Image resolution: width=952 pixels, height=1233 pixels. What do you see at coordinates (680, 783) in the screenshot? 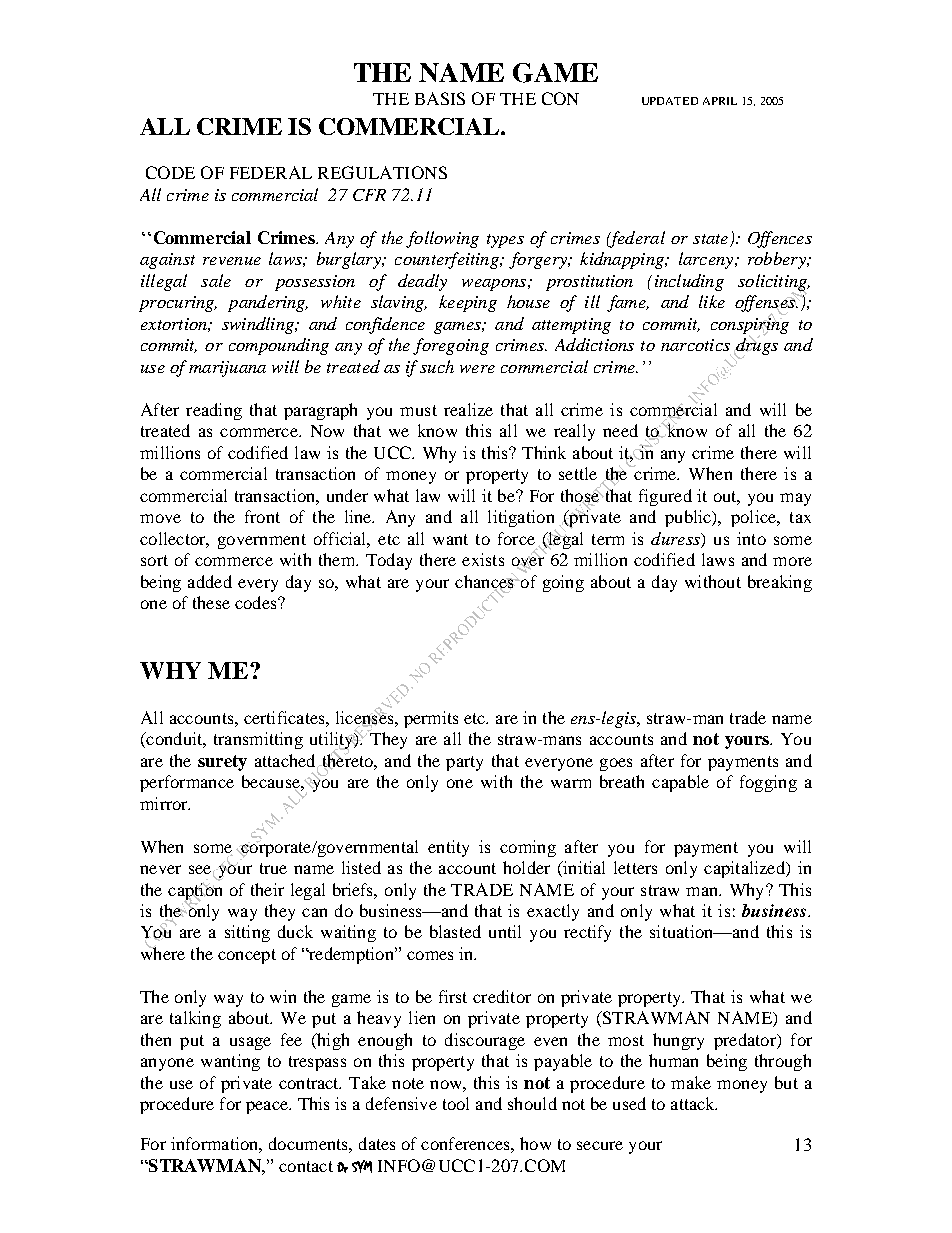
I see `capable` at bounding box center [680, 783].
